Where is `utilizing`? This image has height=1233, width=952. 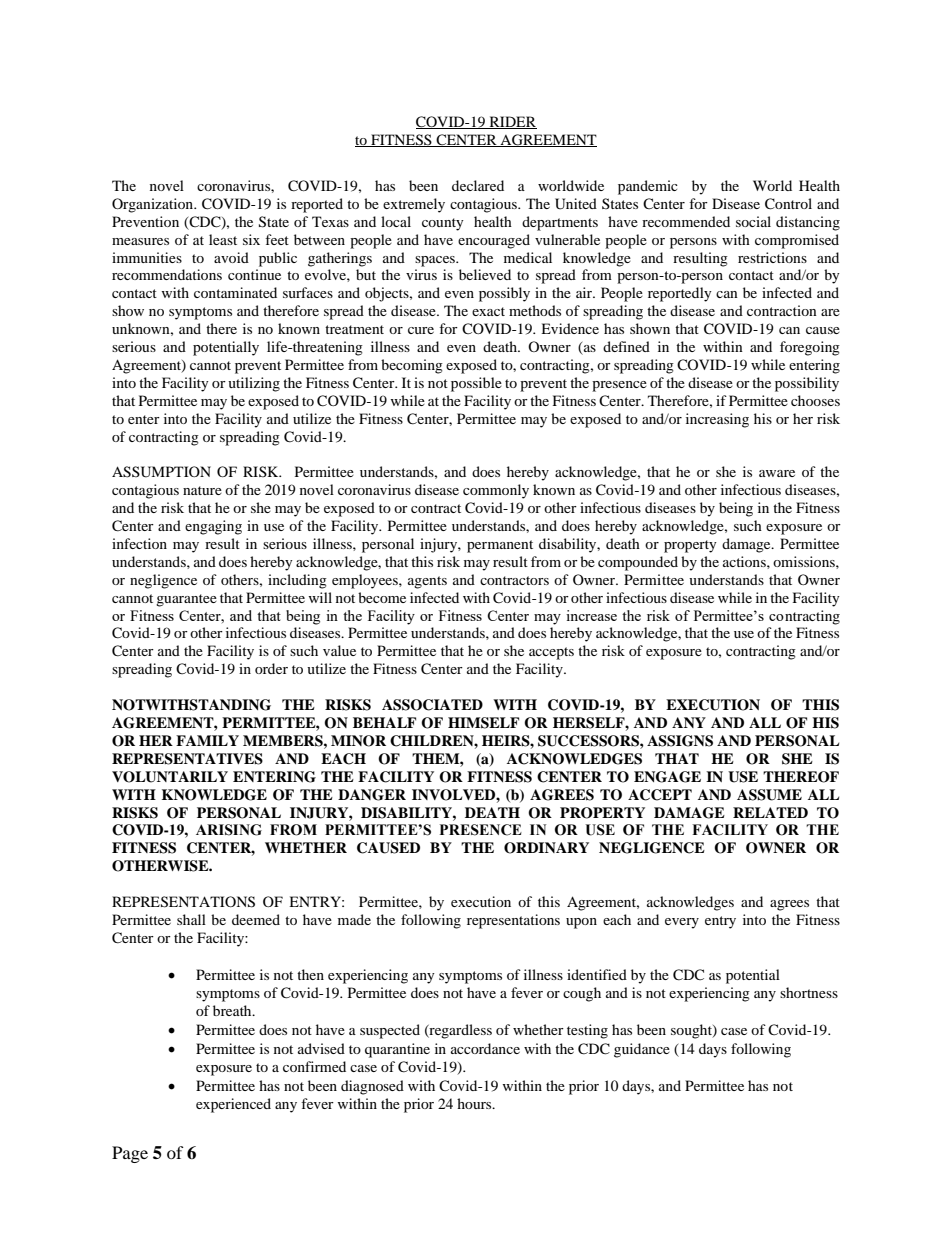
utilizing is located at coordinates (254, 384).
